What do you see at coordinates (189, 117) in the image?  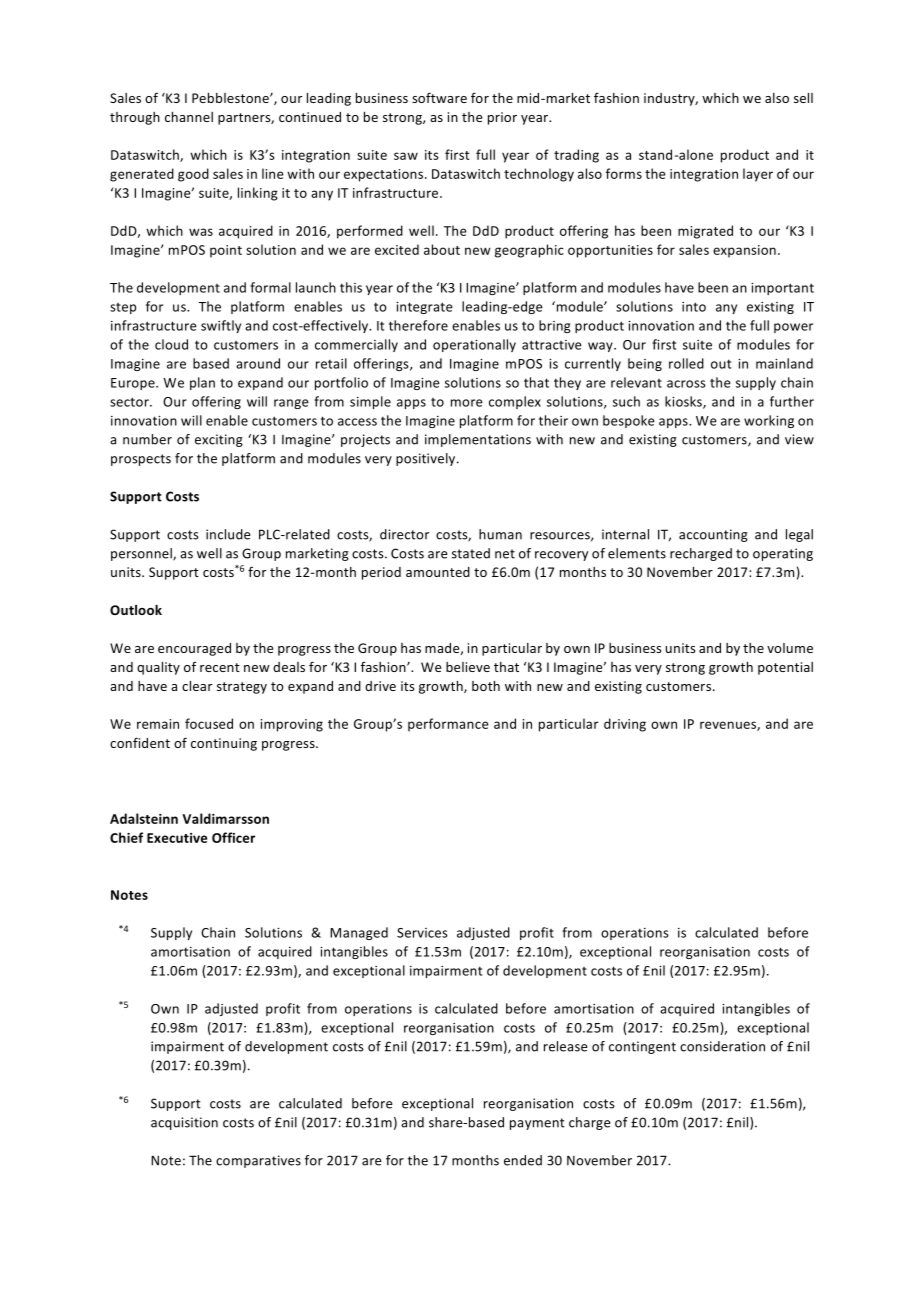 I see `channel` at bounding box center [189, 117].
